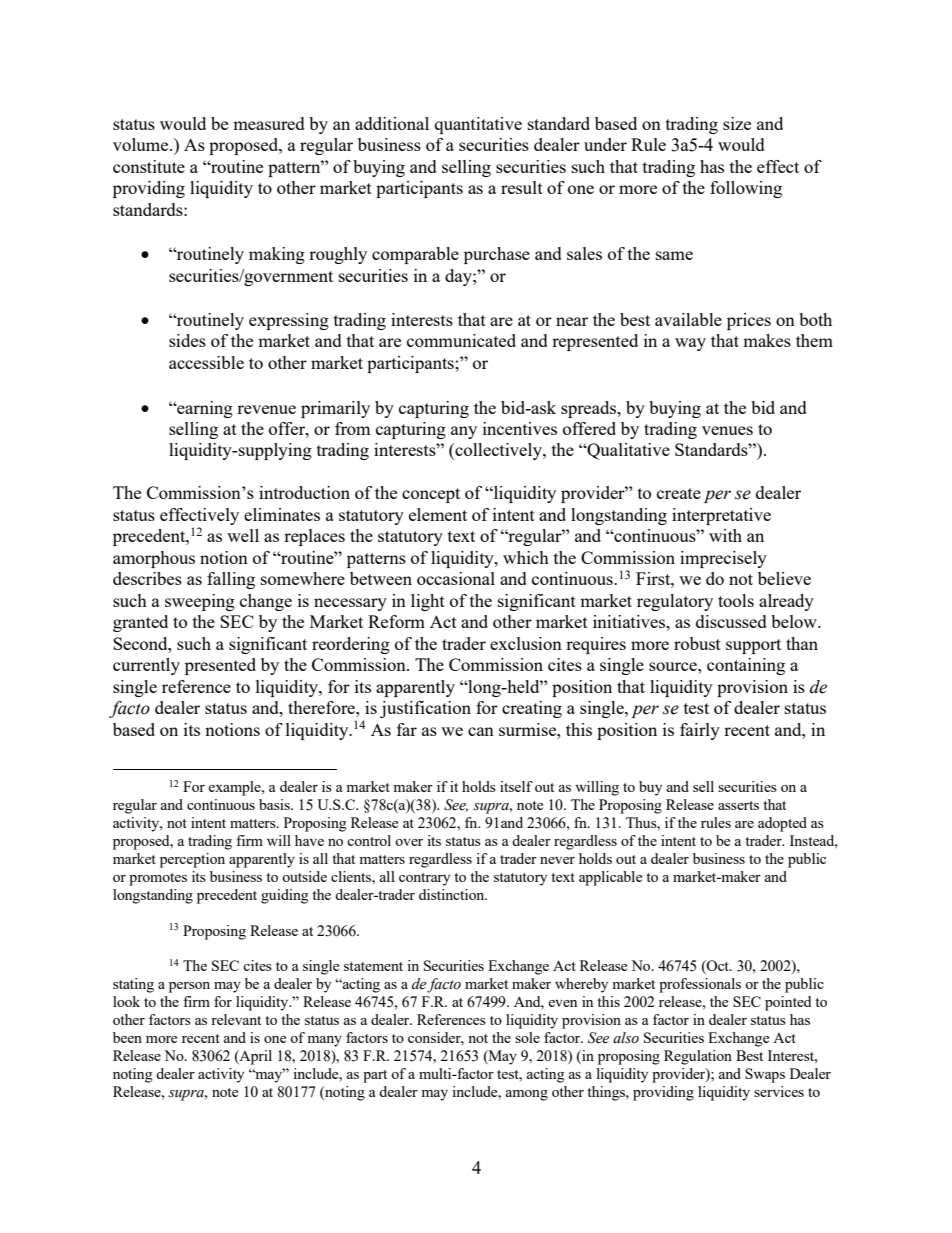  What do you see at coordinates (737, 123) in the screenshot?
I see `size` at bounding box center [737, 123].
